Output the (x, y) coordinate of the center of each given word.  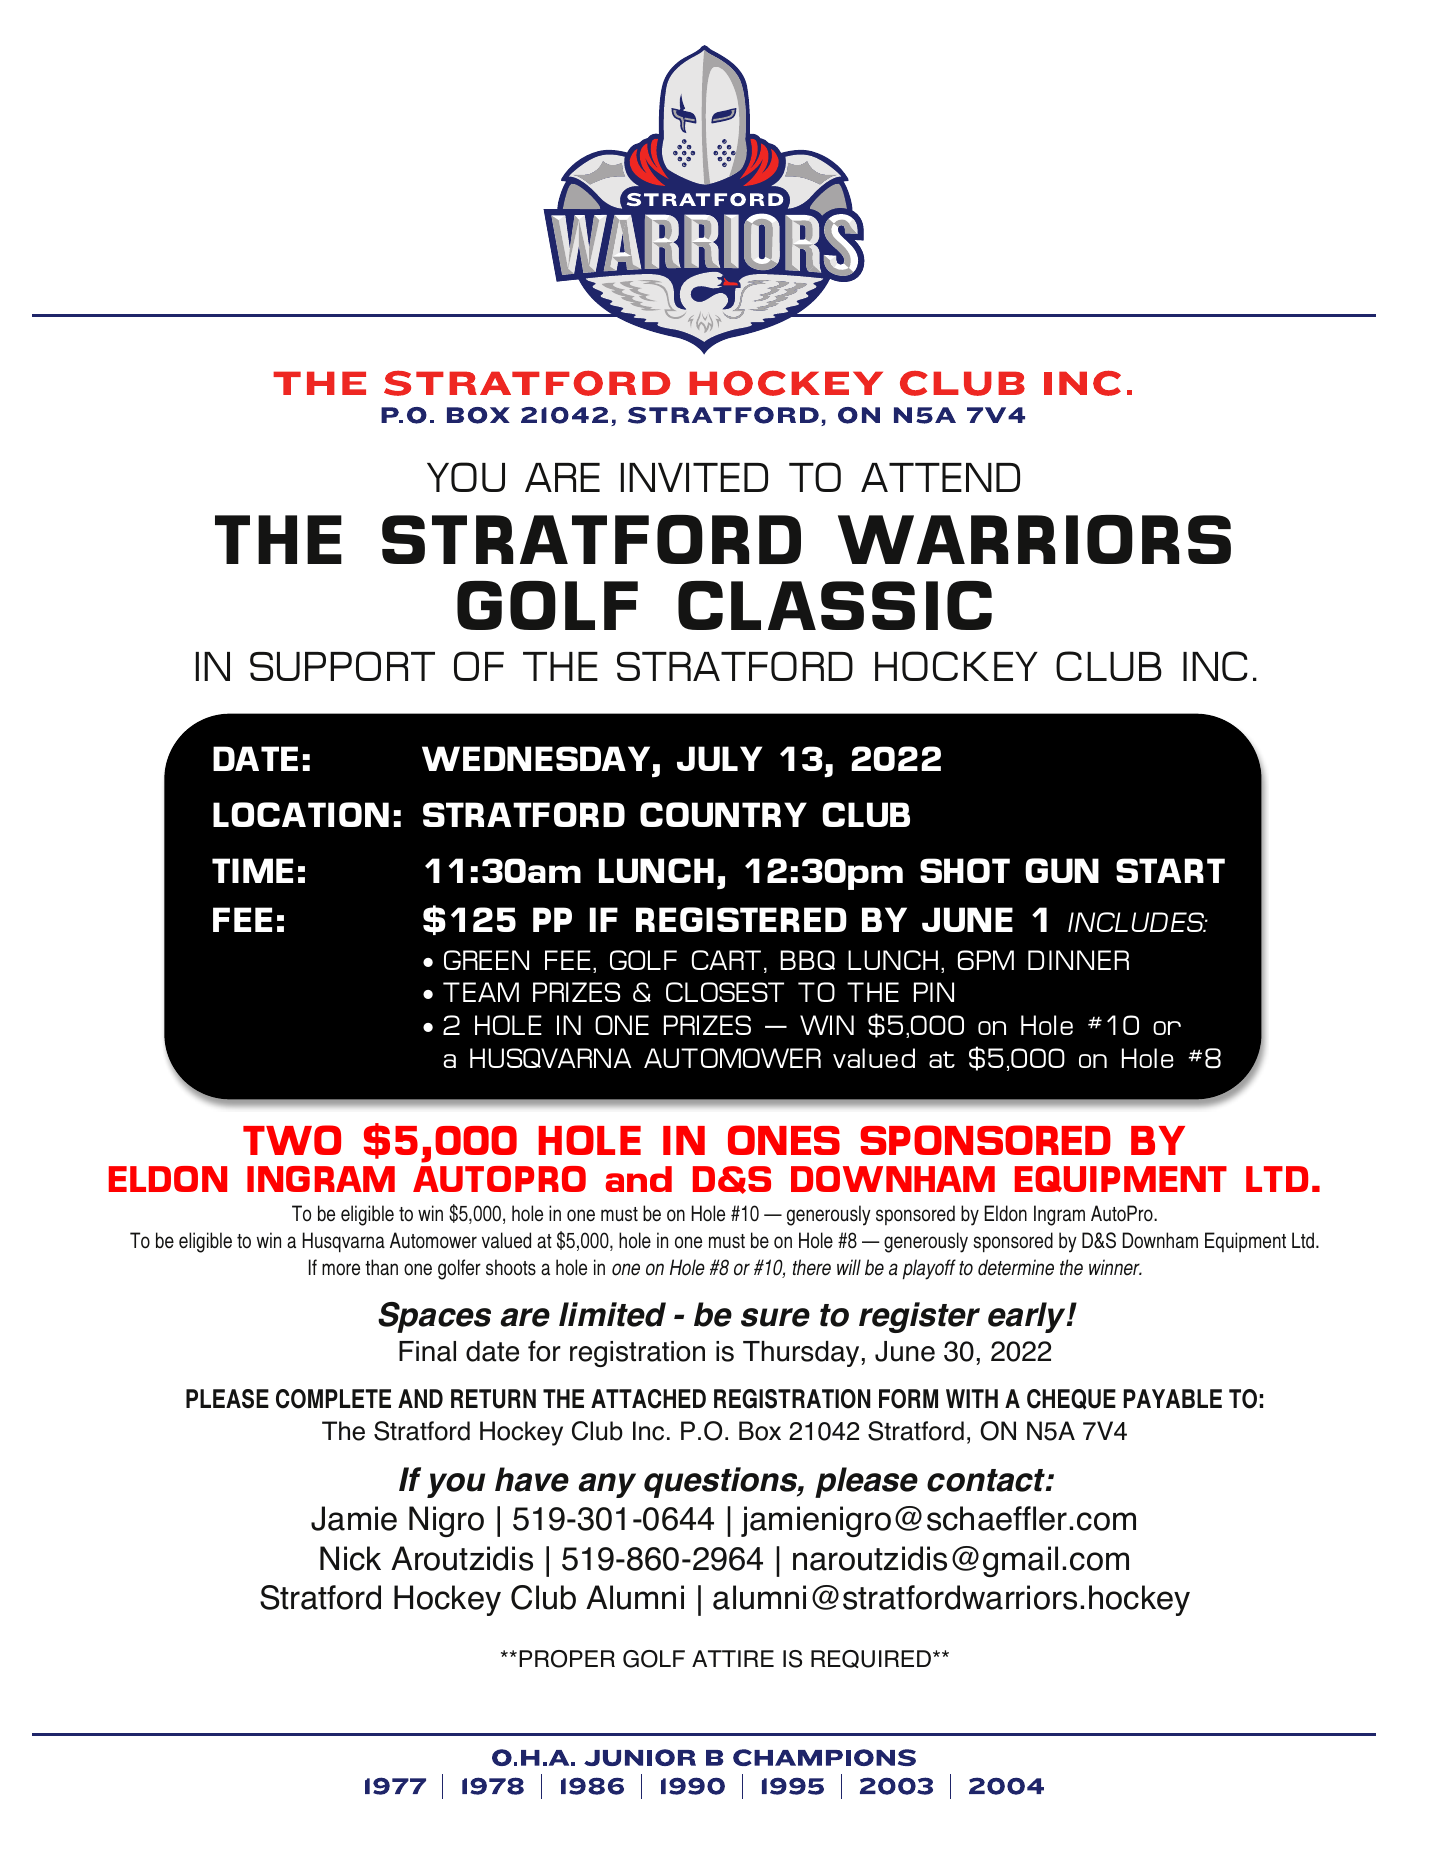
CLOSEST (725, 992)
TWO (292, 1140)
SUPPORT (342, 666)
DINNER (1078, 960)
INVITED (694, 477)
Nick (350, 1558)
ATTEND (940, 477)
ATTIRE (733, 1658)
